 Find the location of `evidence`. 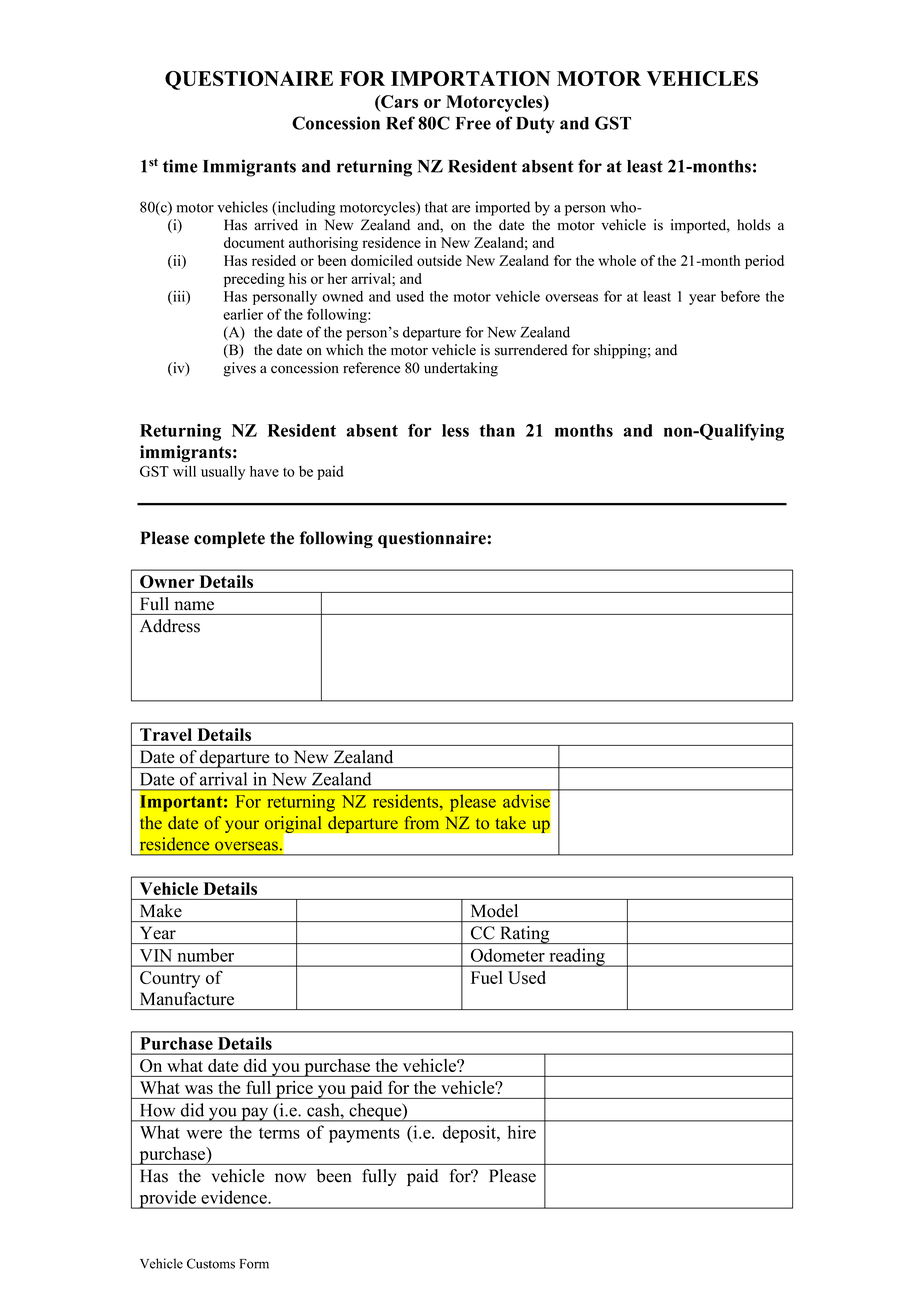

evidence is located at coordinates (235, 1197).
